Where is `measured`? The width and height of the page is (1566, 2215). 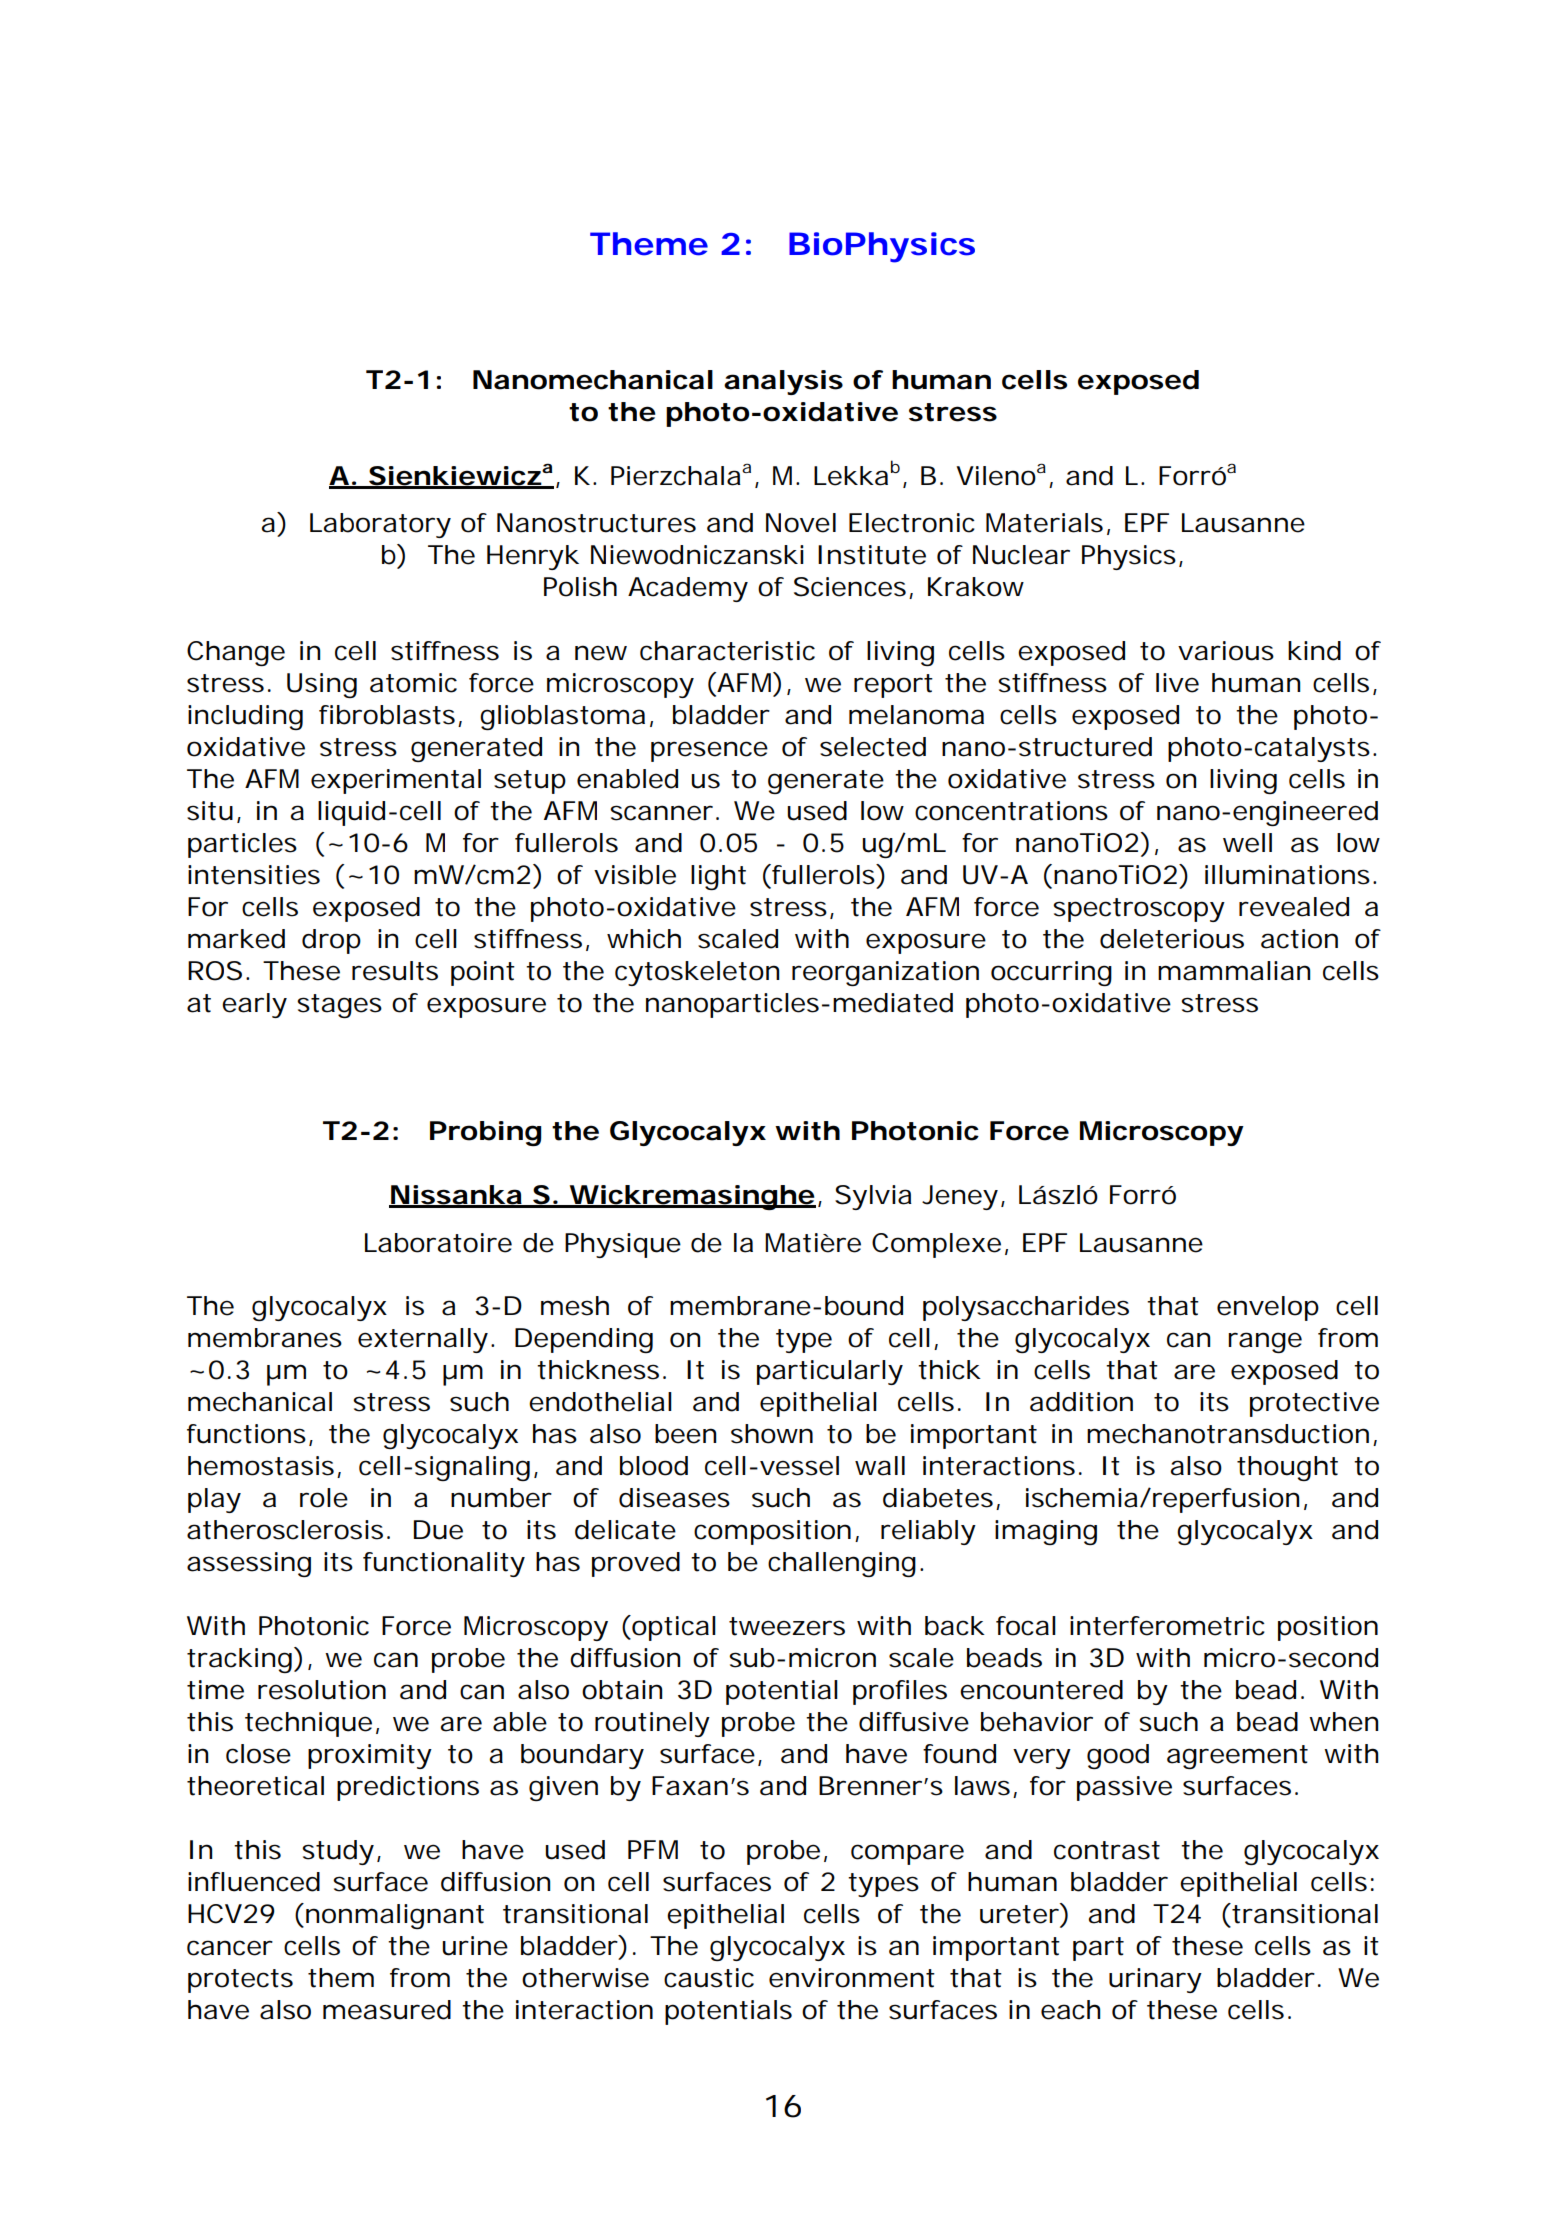
measured is located at coordinates (387, 2010).
